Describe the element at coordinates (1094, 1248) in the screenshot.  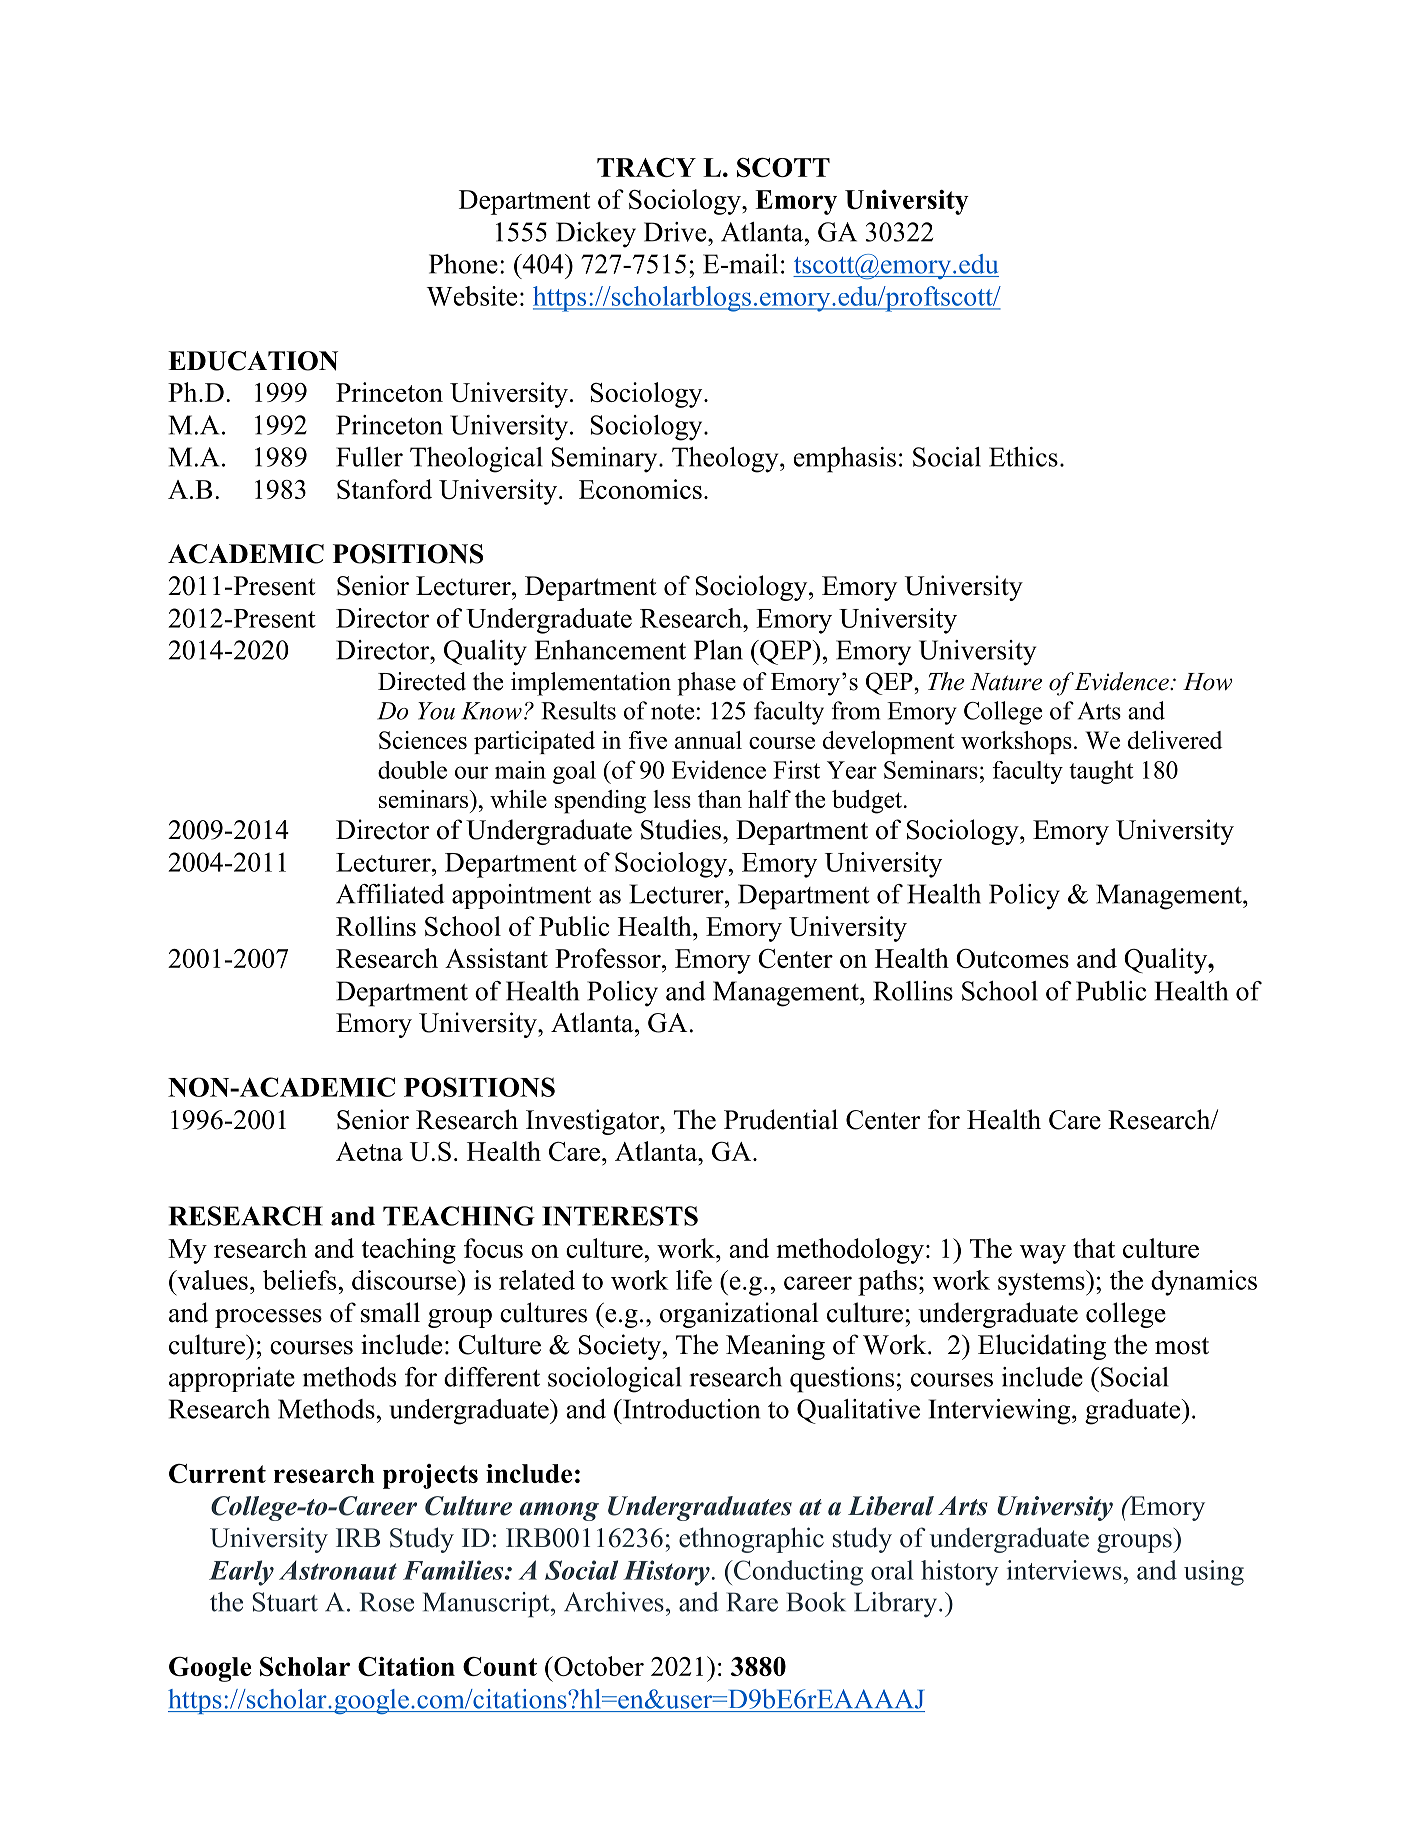
I see `that` at that location.
